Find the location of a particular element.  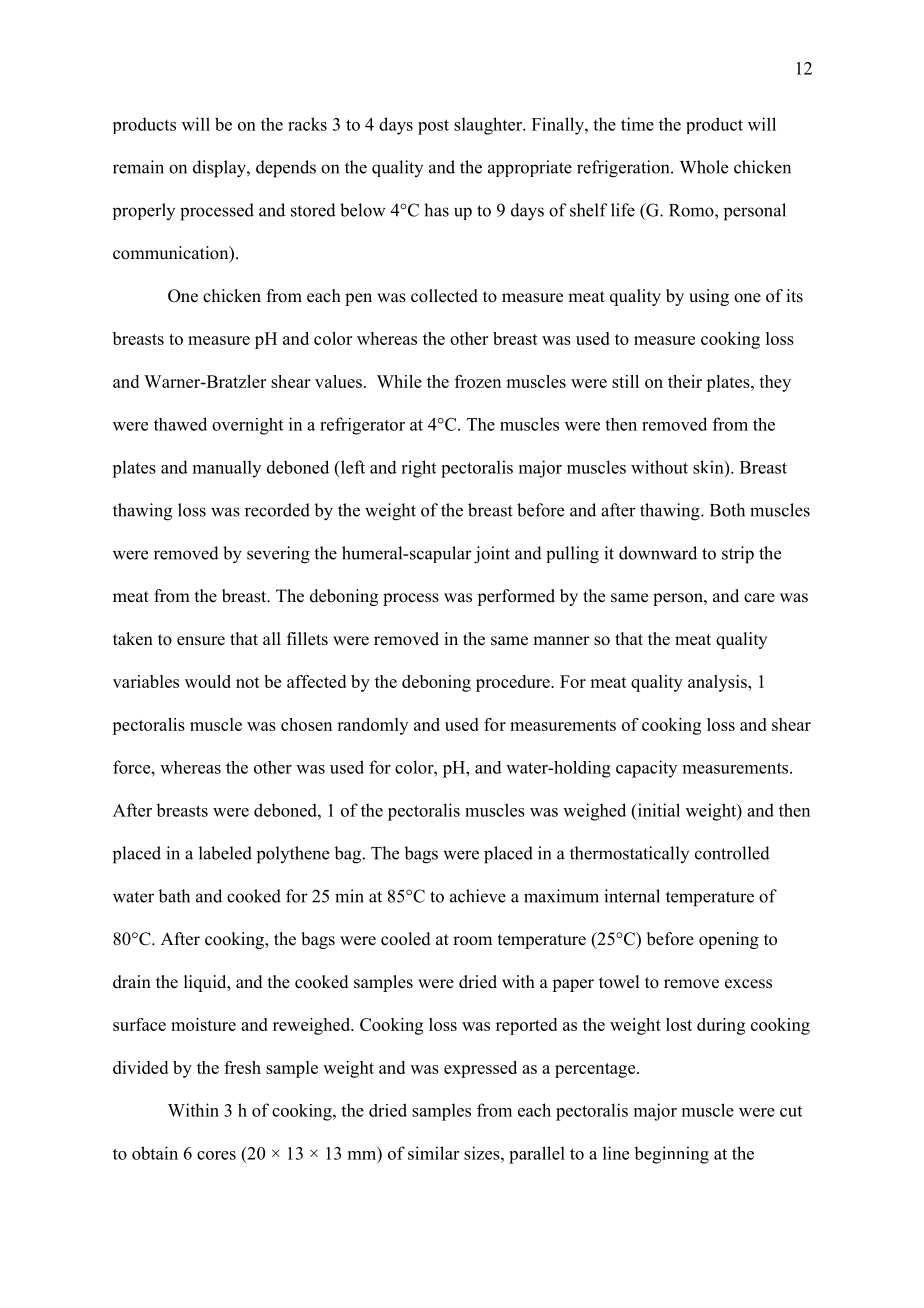

remain is located at coordinates (138, 167).
